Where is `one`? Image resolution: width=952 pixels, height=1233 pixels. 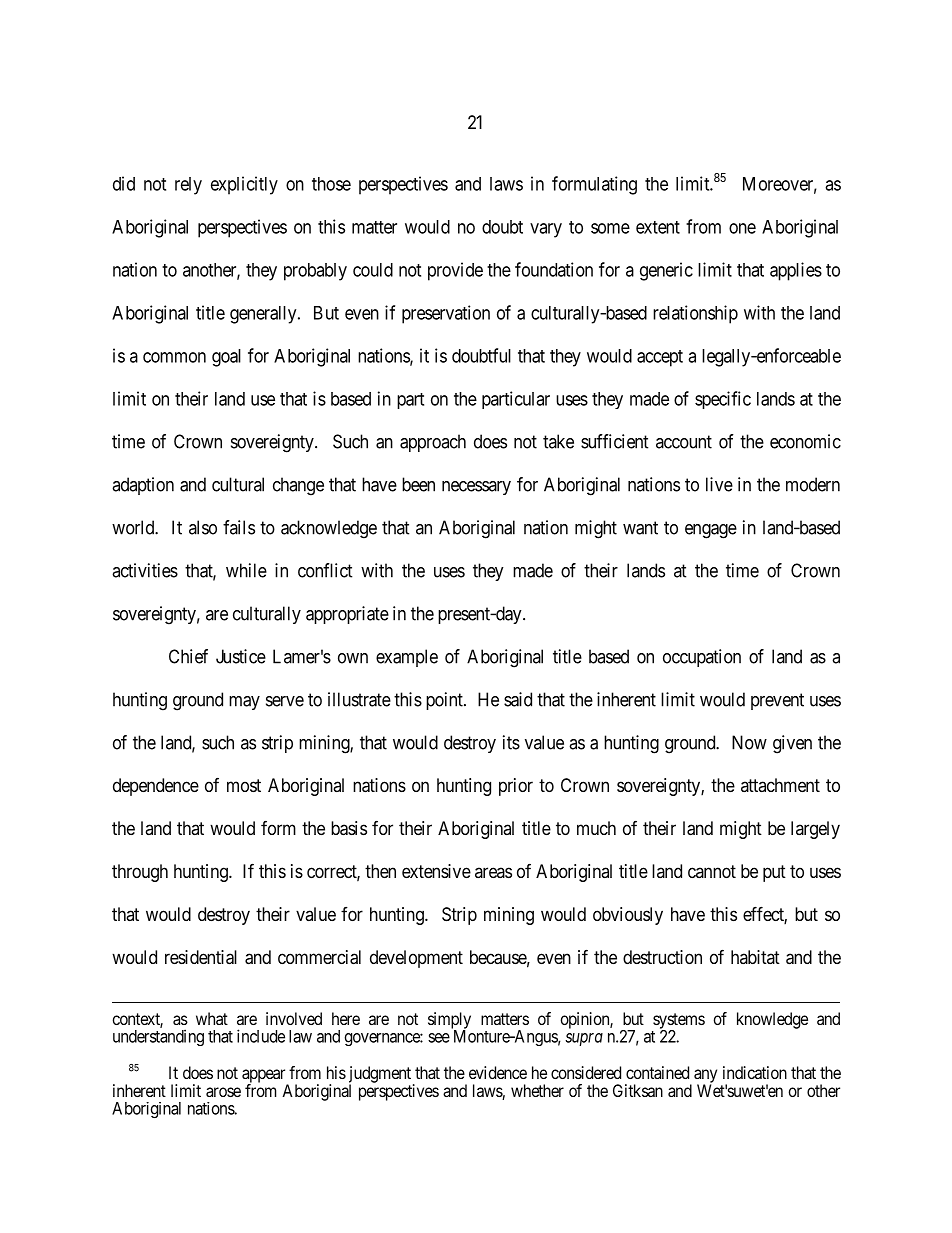 one is located at coordinates (742, 228).
